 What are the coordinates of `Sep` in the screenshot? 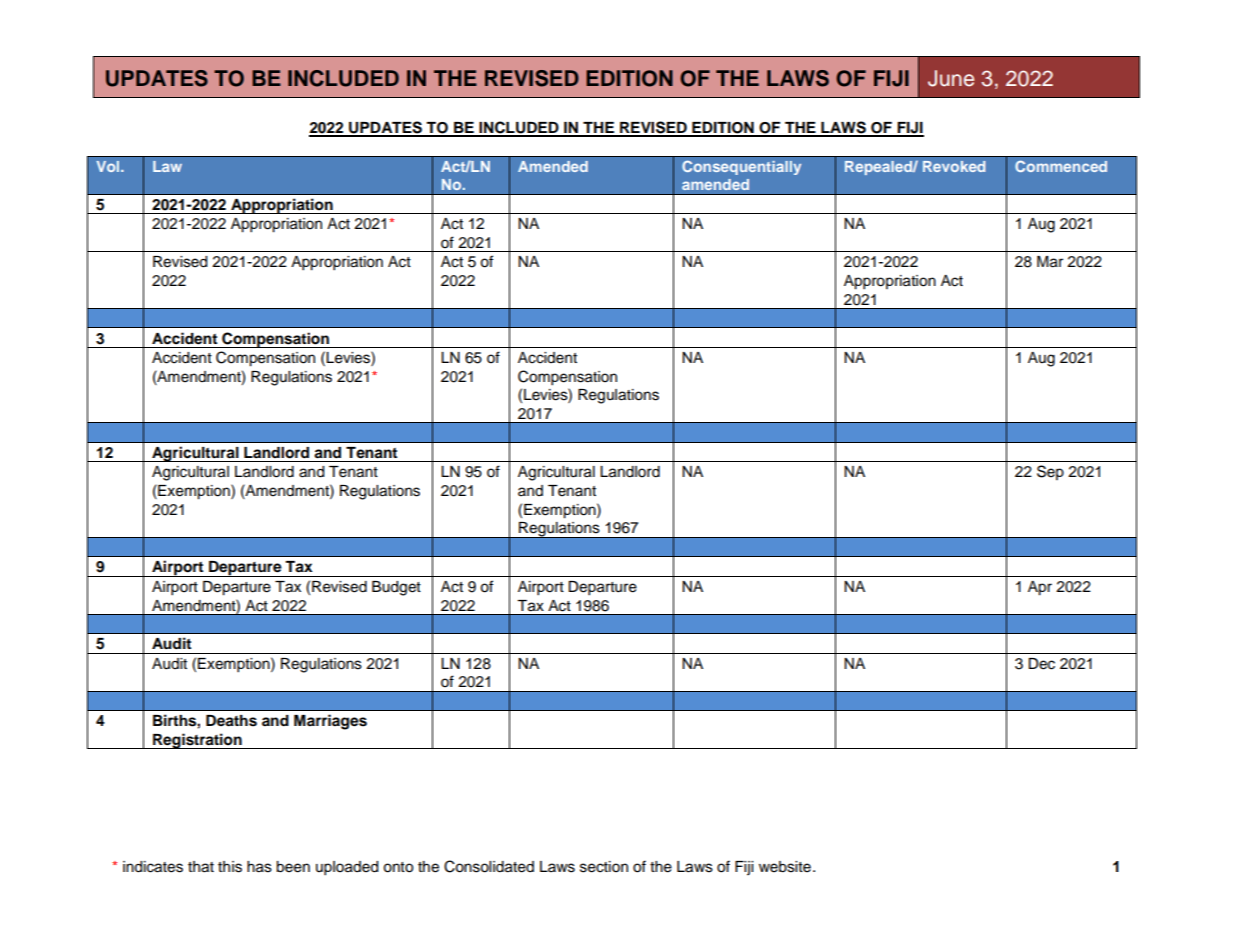 It's located at (1050, 472).
